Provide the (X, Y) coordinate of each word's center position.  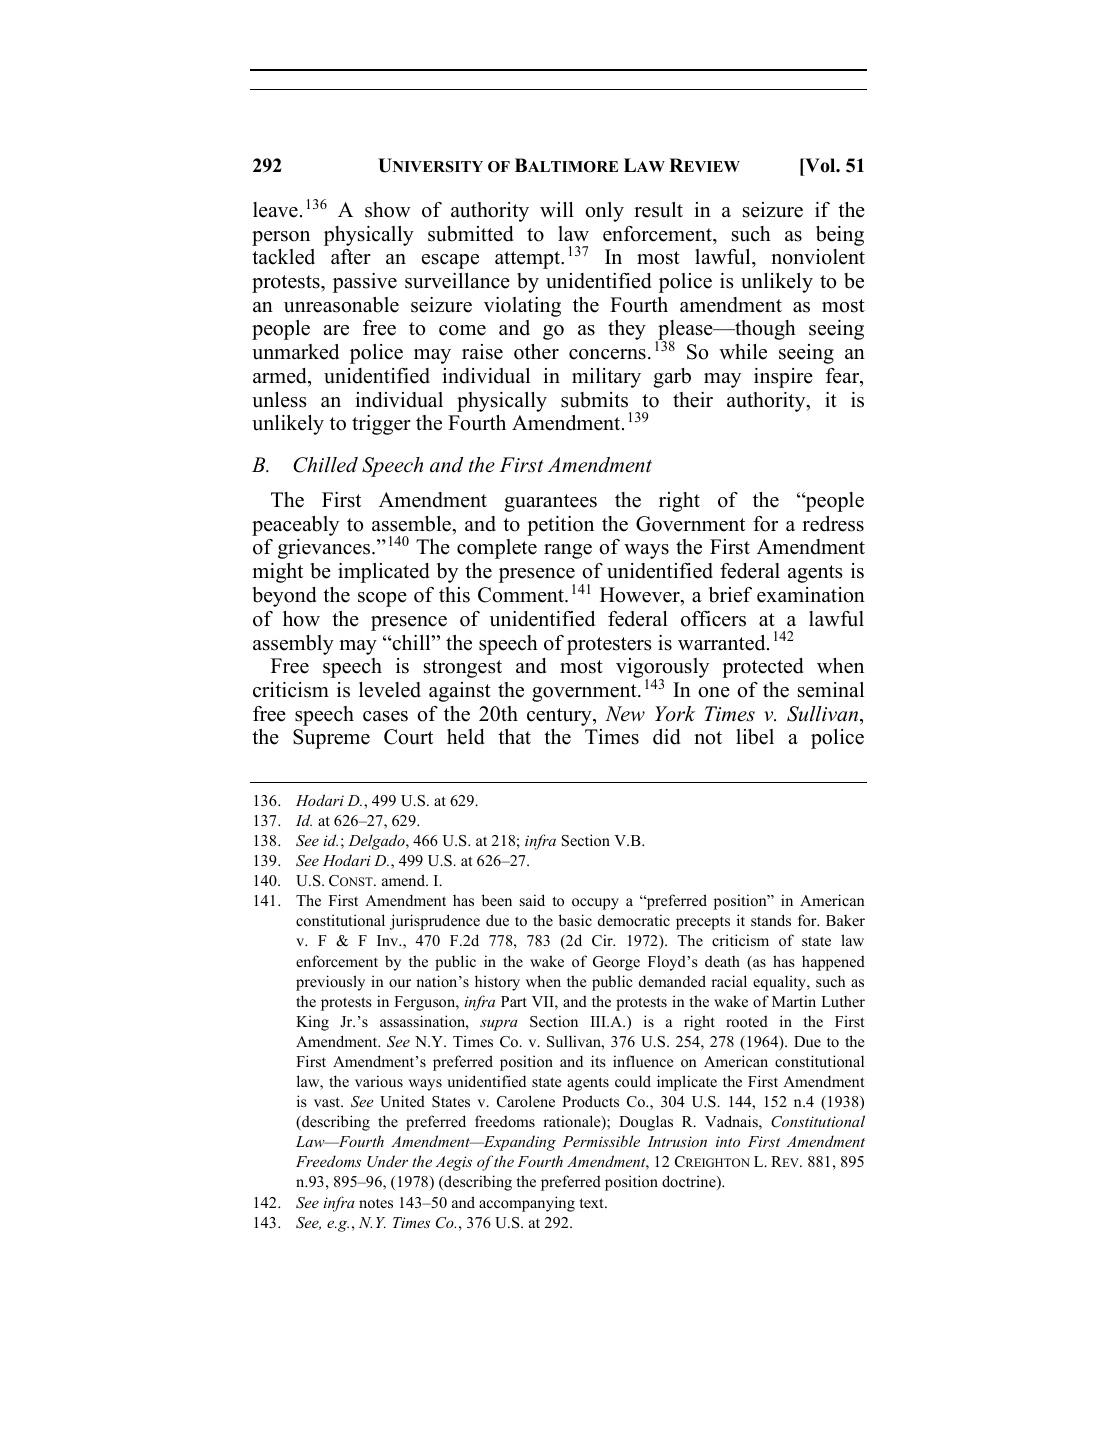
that (514, 736)
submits (594, 400)
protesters (609, 646)
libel (755, 737)
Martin (794, 1001)
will (557, 209)
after (351, 257)
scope (382, 599)
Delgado (377, 842)
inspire (783, 378)
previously (330, 983)
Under (387, 1161)
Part (514, 1001)
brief (730, 595)
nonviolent (818, 257)
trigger (381, 425)
